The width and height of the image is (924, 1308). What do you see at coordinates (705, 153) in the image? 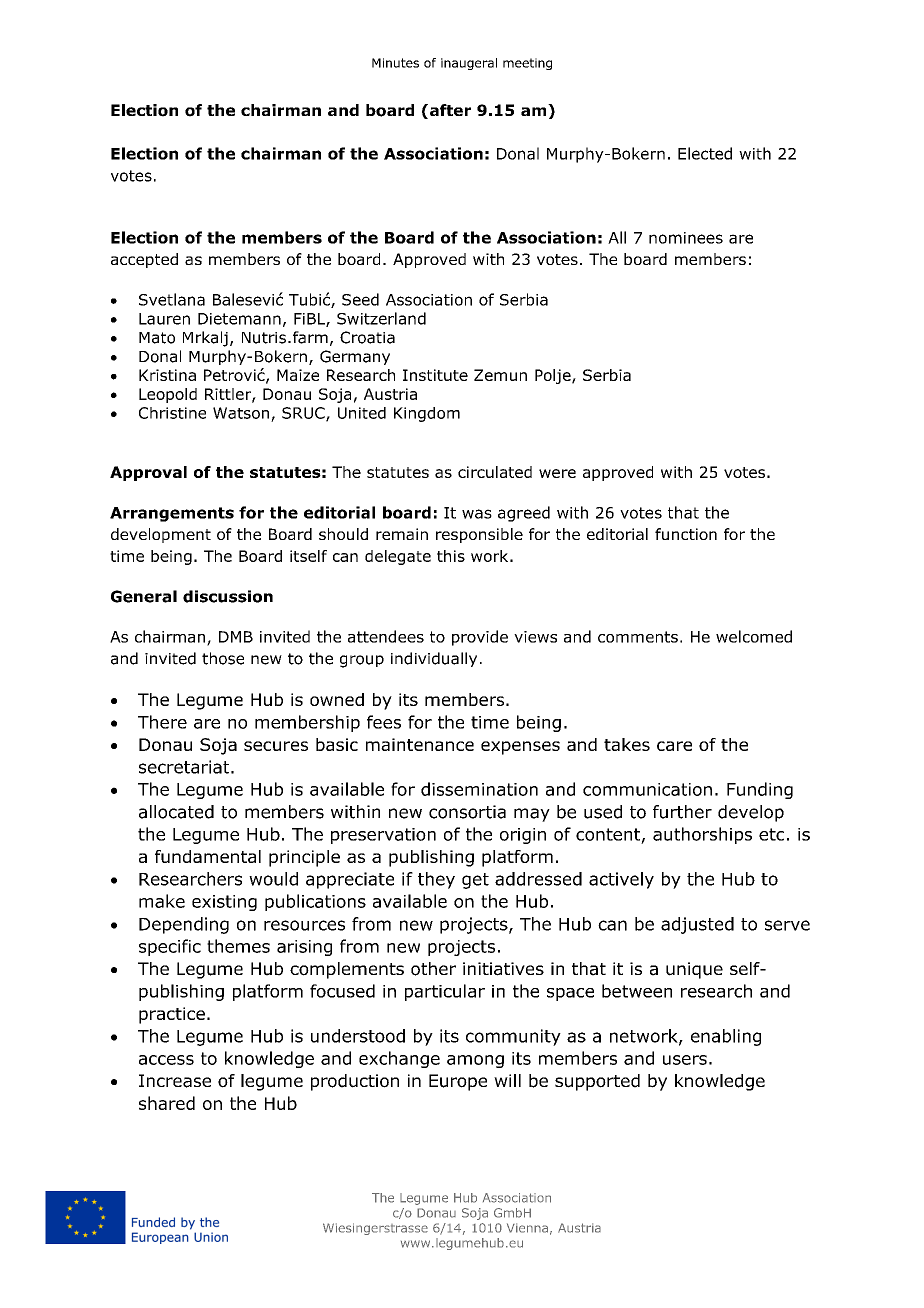
I see `Elected` at bounding box center [705, 153].
